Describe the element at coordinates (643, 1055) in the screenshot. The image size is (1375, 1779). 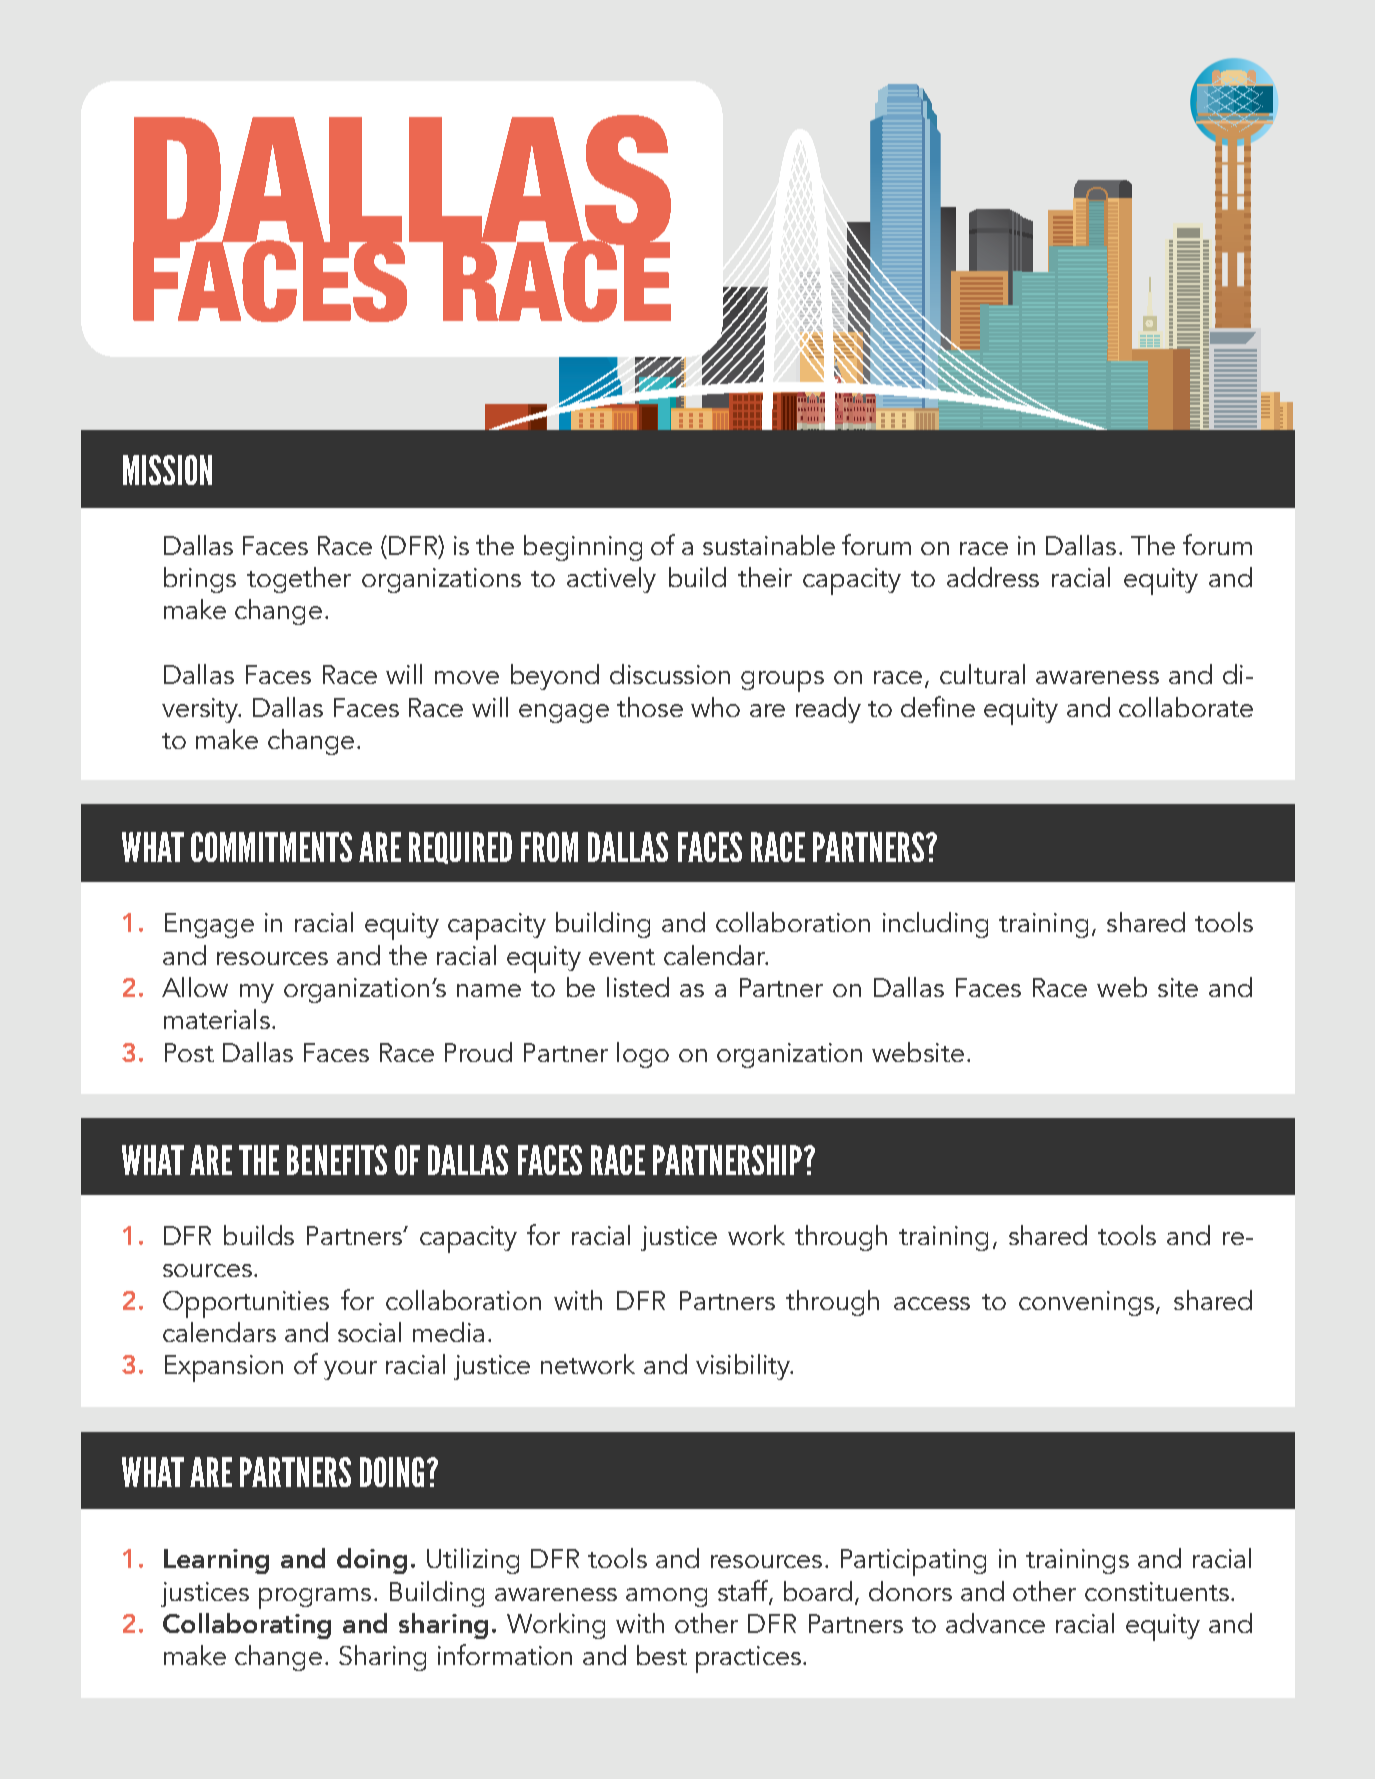
I see `logo` at that location.
